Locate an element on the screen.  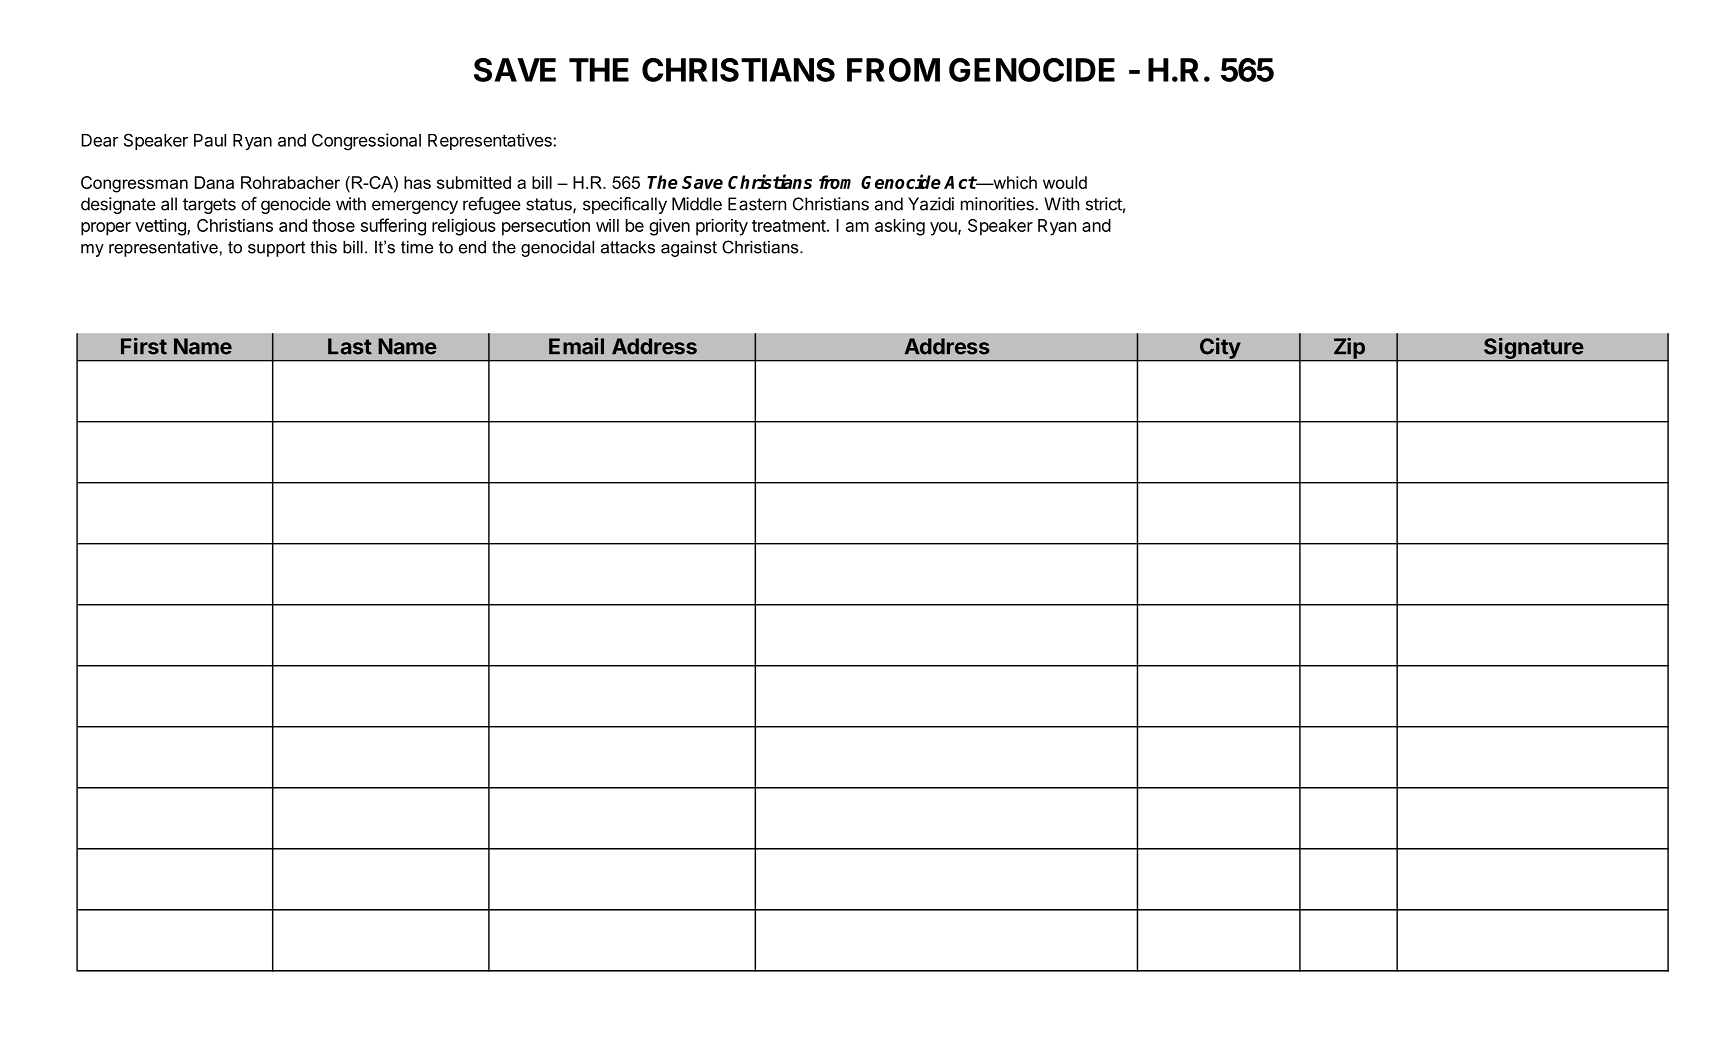
against is located at coordinates (689, 248).
